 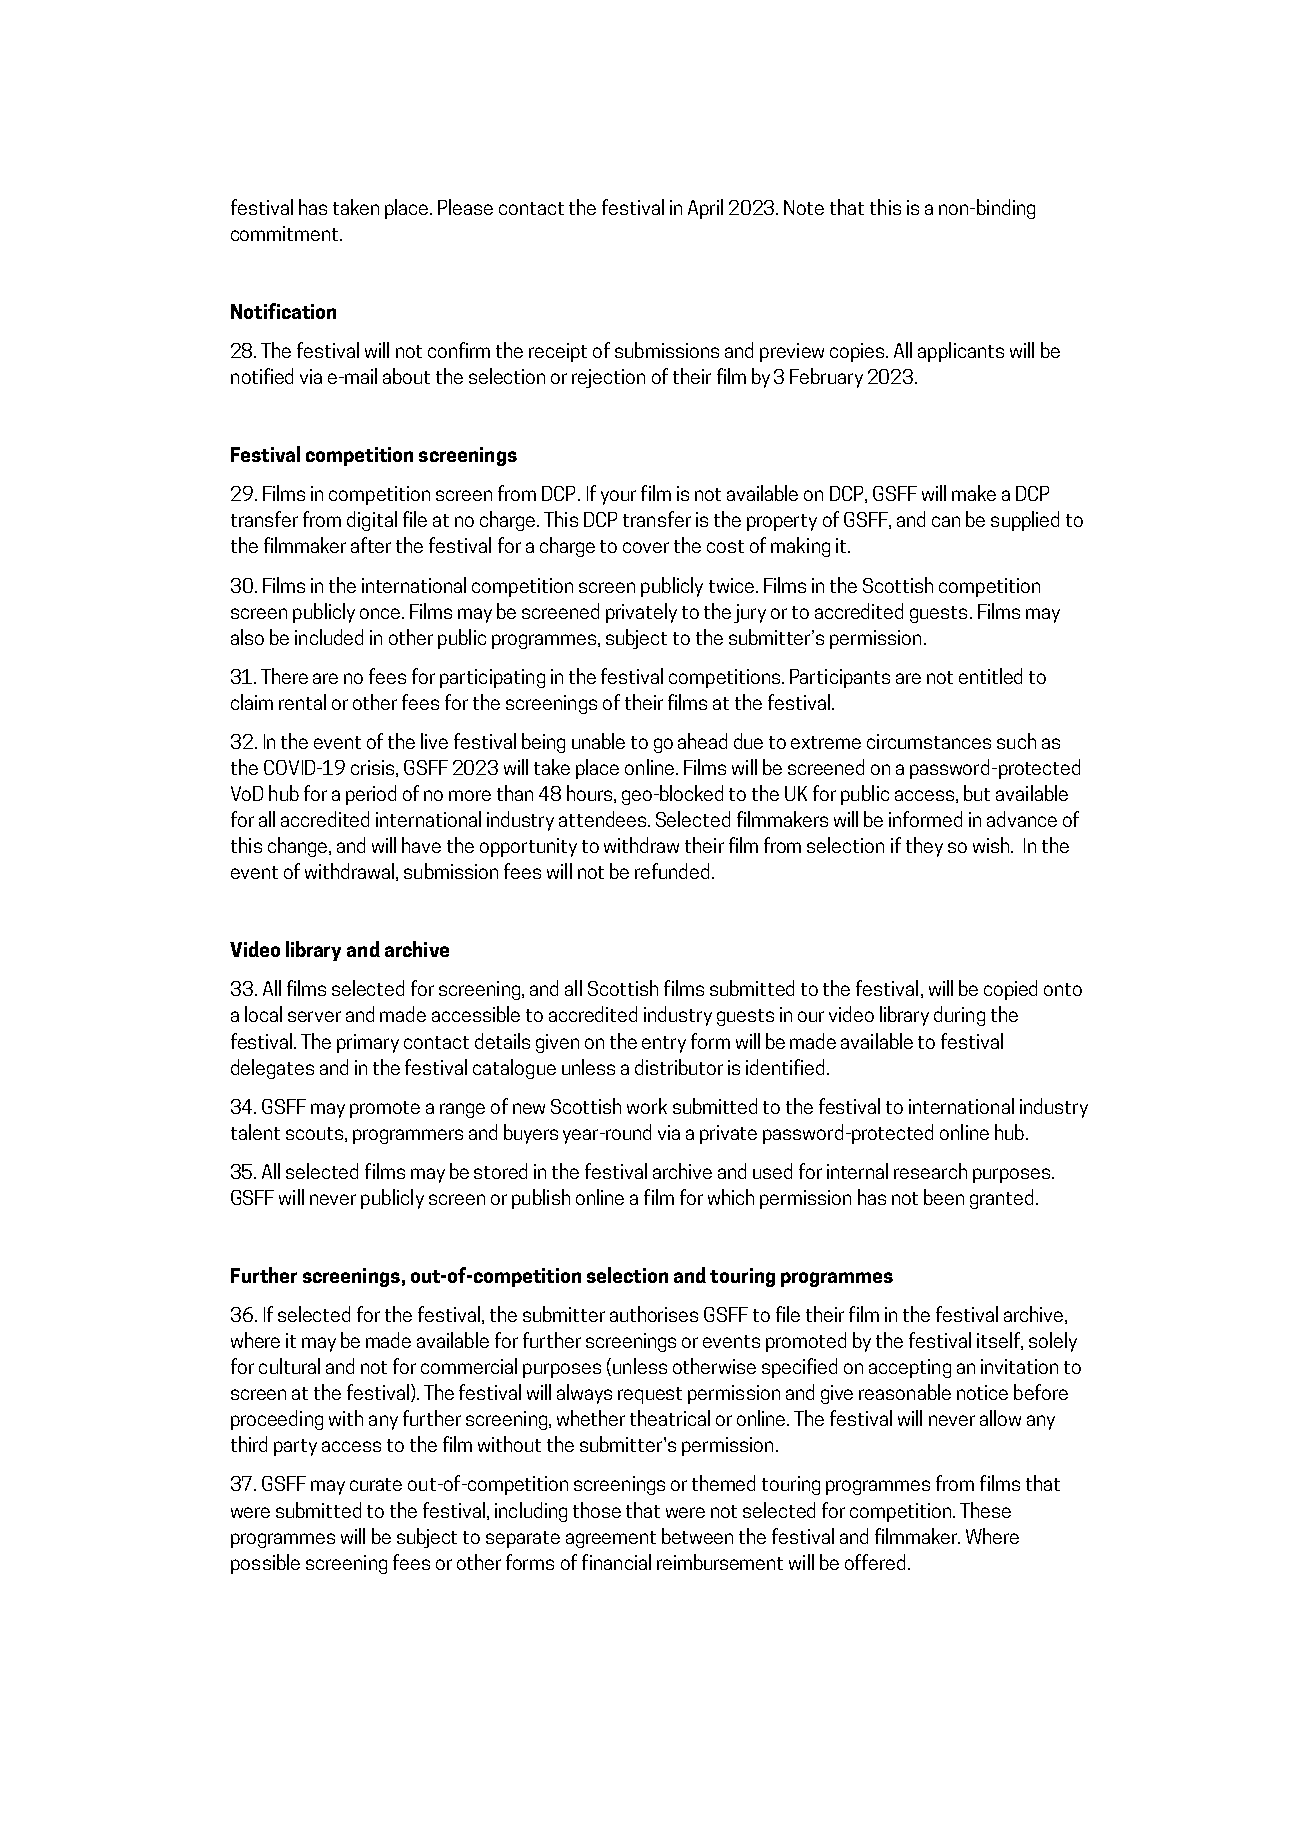 I want to click on refunded, so click(x=672, y=871).
